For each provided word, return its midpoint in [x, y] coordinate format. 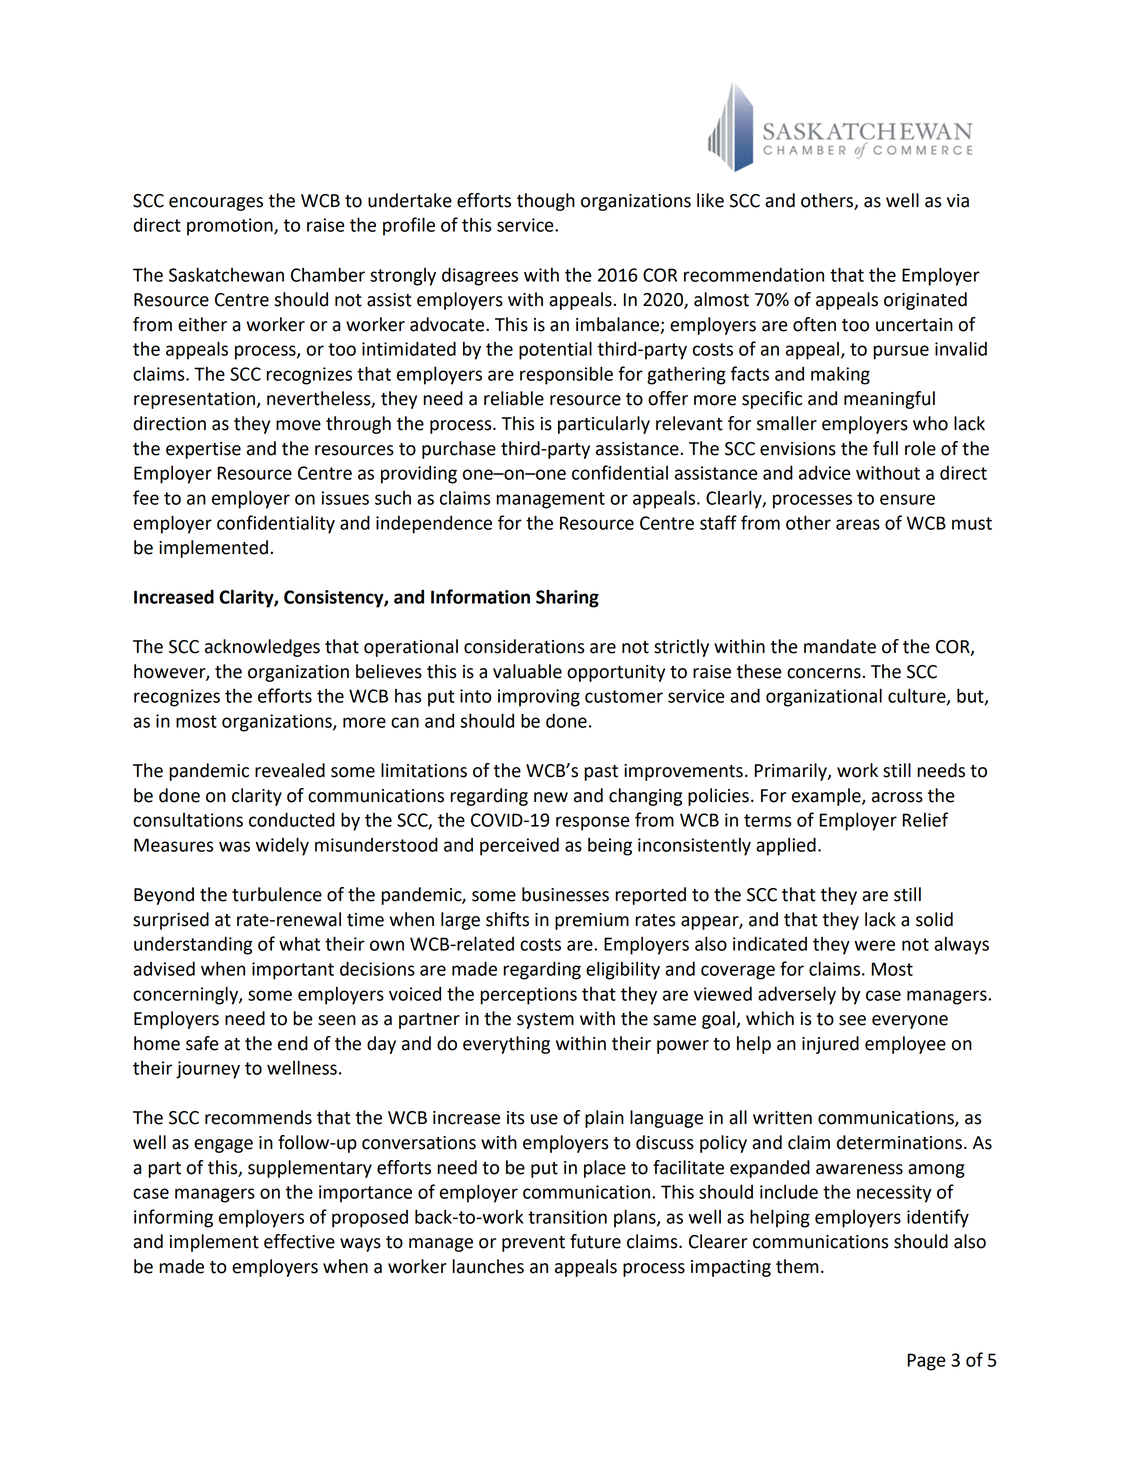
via [958, 201]
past [601, 773]
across [897, 797]
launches [488, 1266]
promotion [231, 227]
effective [299, 1241]
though [546, 202]
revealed [290, 770]
